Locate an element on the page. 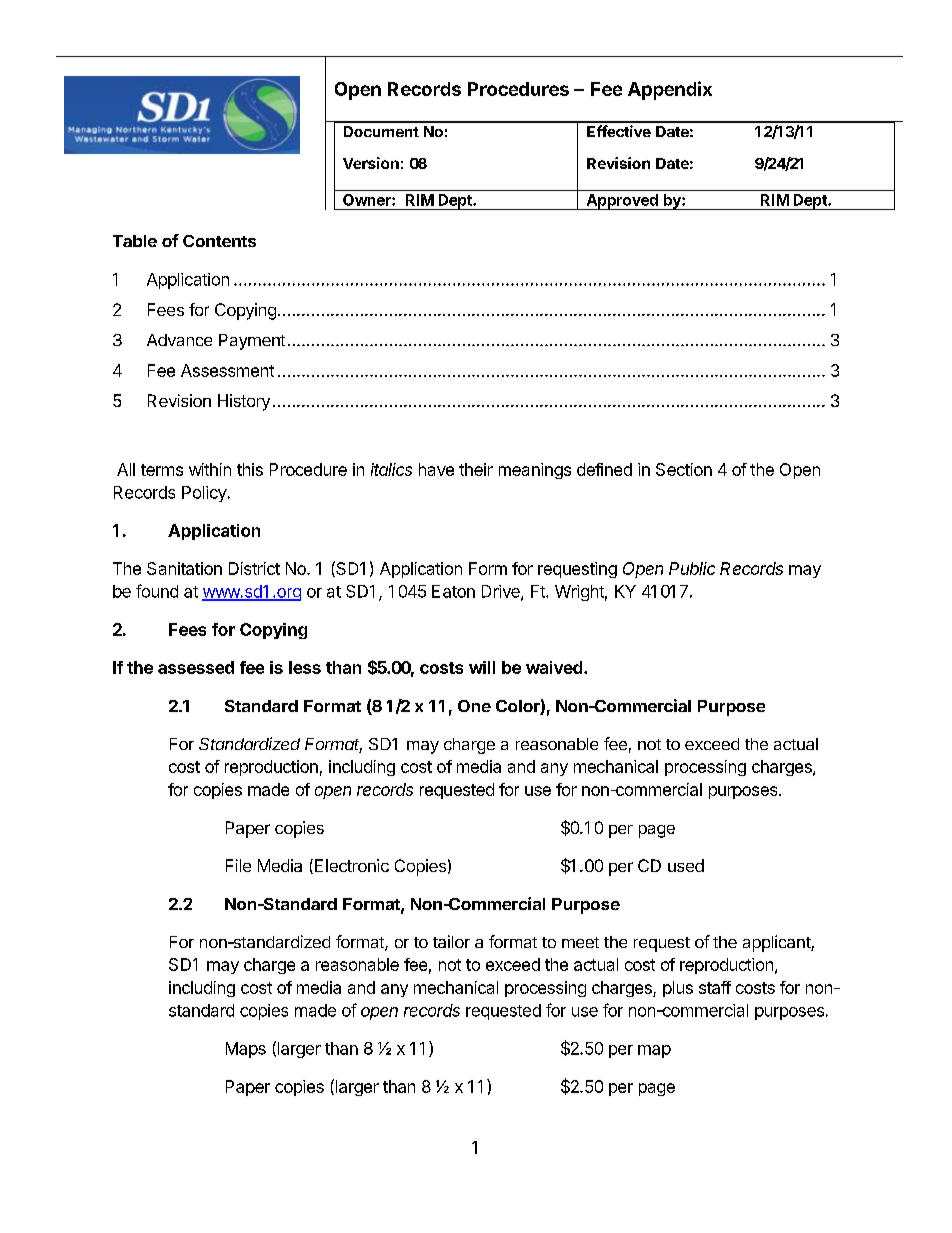  have is located at coordinates (436, 469).
